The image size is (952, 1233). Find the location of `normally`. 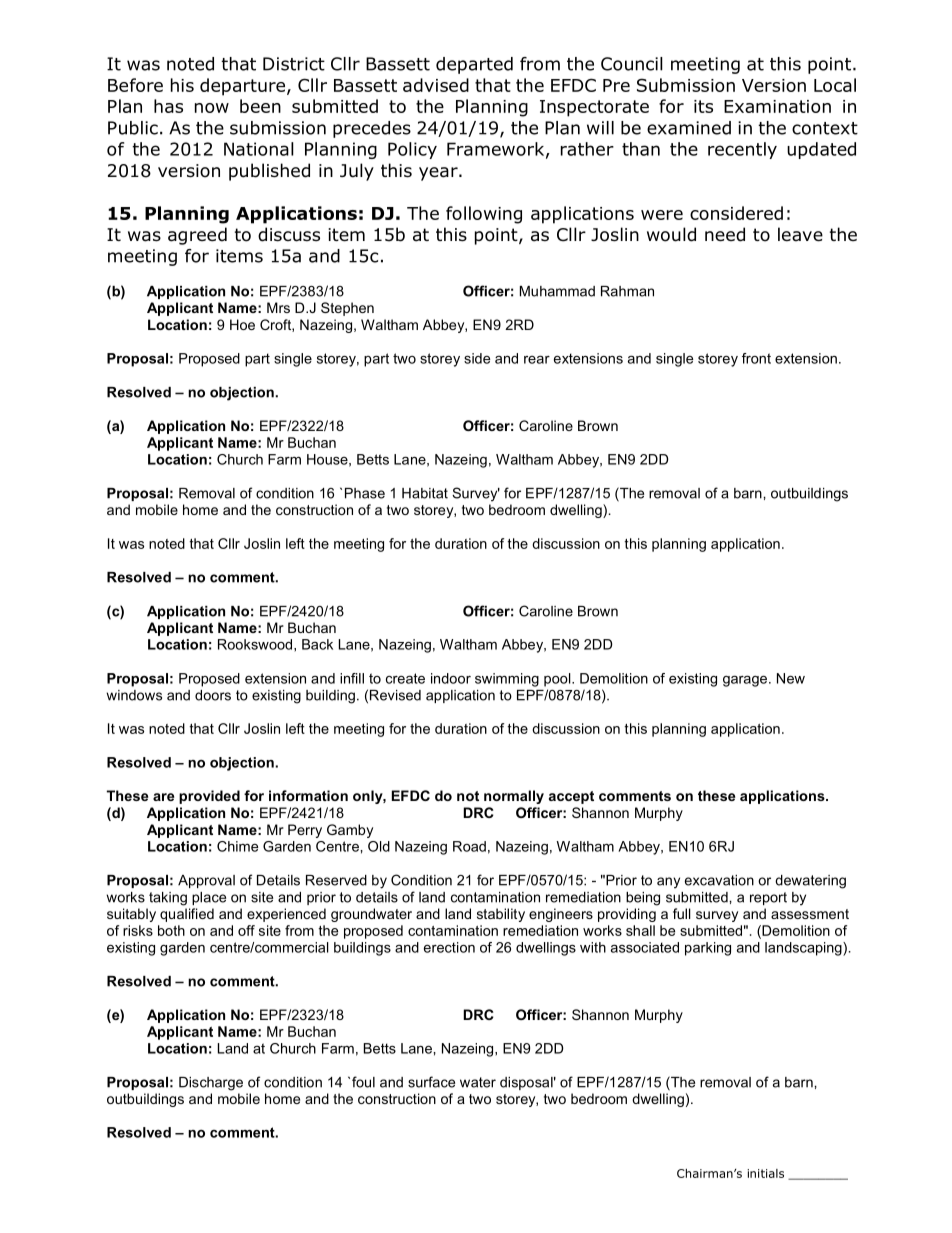

normally is located at coordinates (514, 797).
